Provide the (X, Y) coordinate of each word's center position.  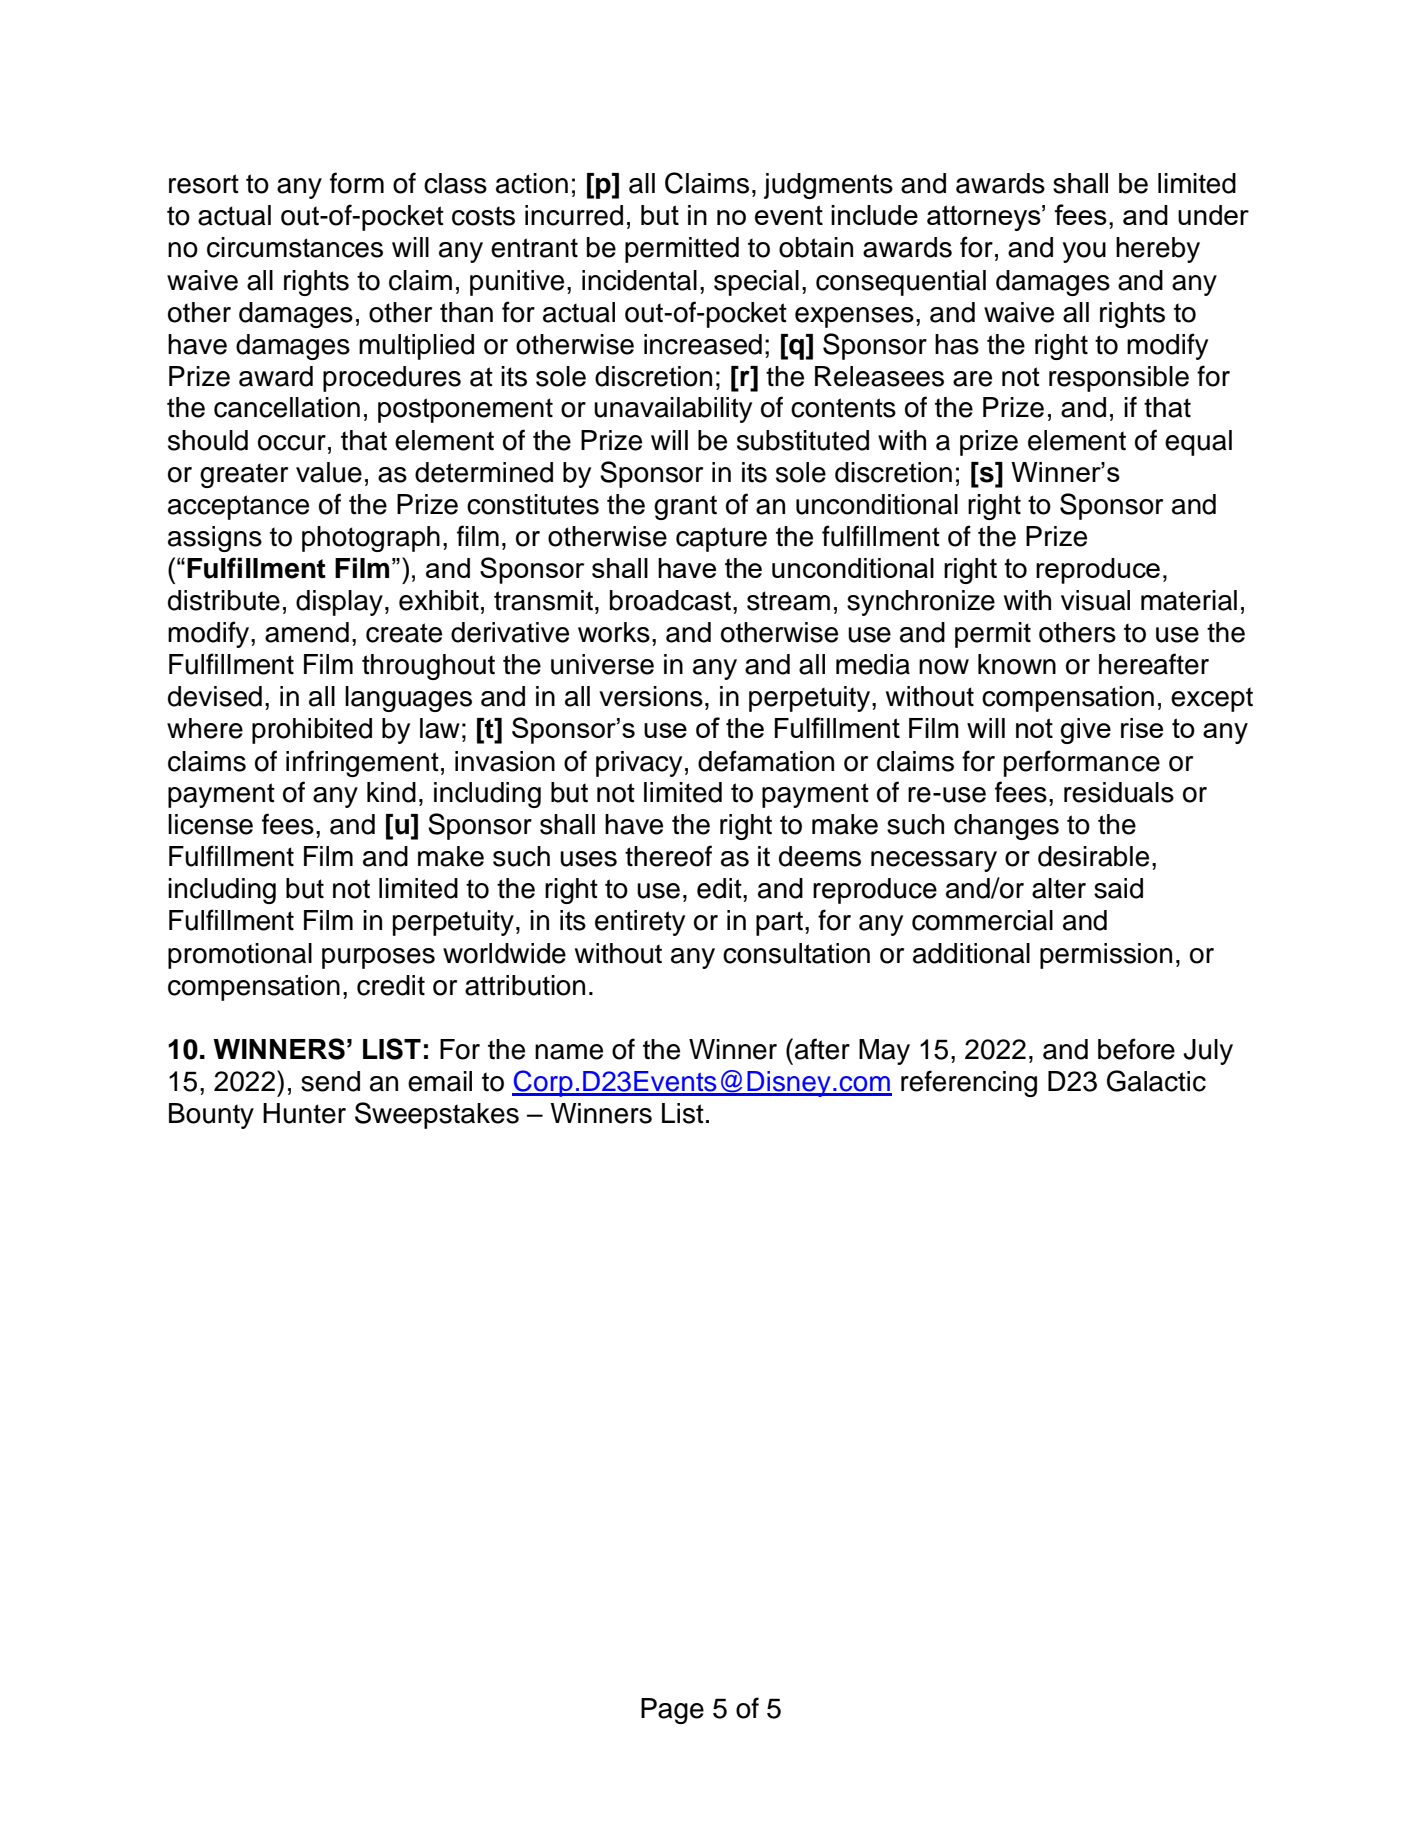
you (1084, 252)
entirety (640, 923)
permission (1106, 956)
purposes (378, 958)
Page (672, 1711)
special (756, 283)
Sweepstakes (437, 1115)
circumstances (295, 247)
